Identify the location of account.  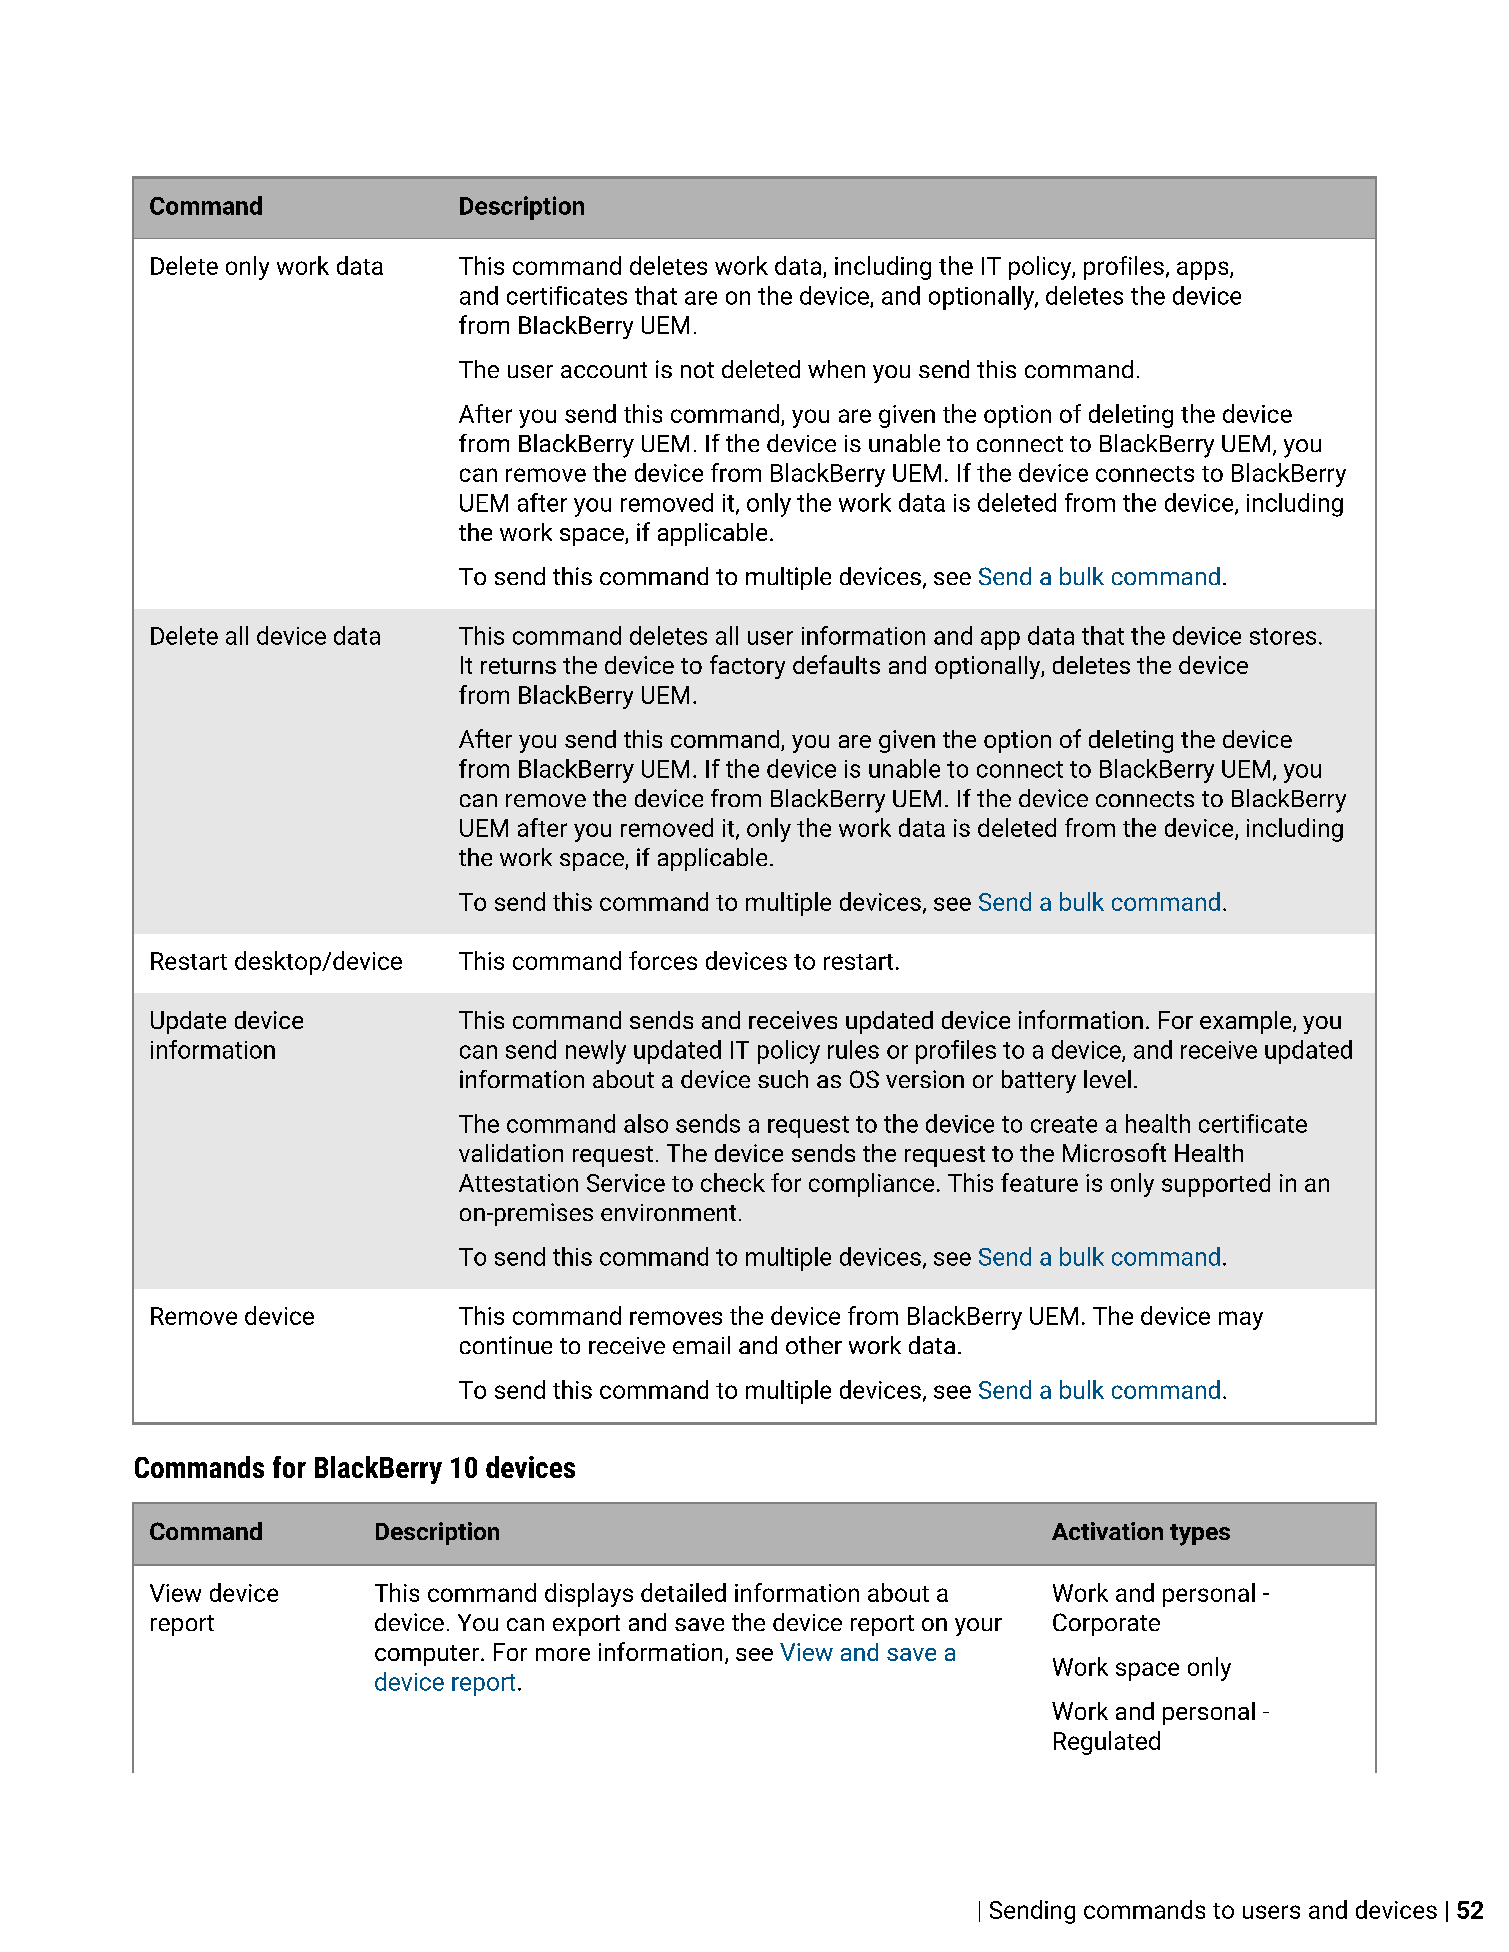
(604, 370).
